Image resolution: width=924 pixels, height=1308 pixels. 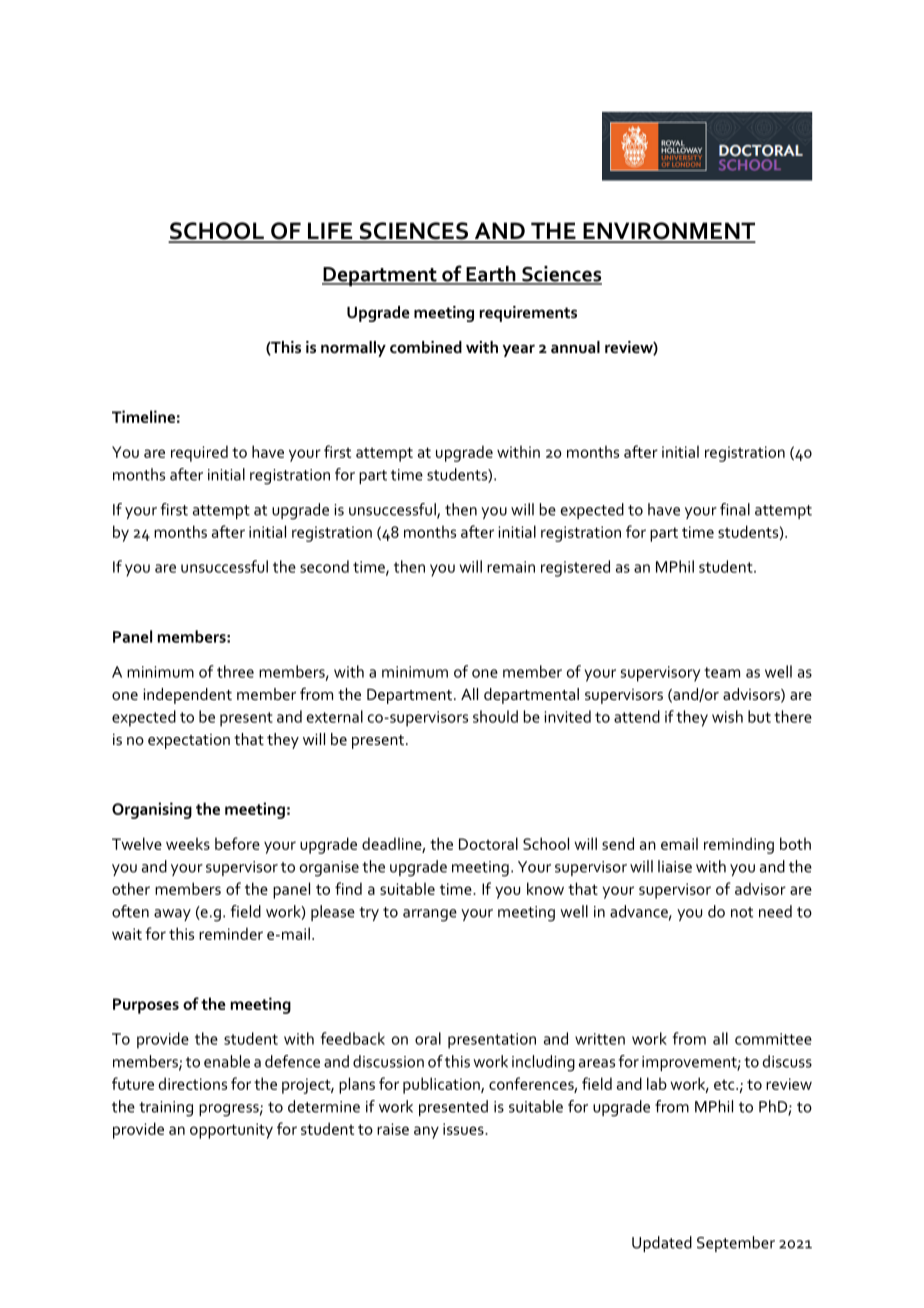 What do you see at coordinates (231, 933) in the document?
I see `reminder` at bounding box center [231, 933].
